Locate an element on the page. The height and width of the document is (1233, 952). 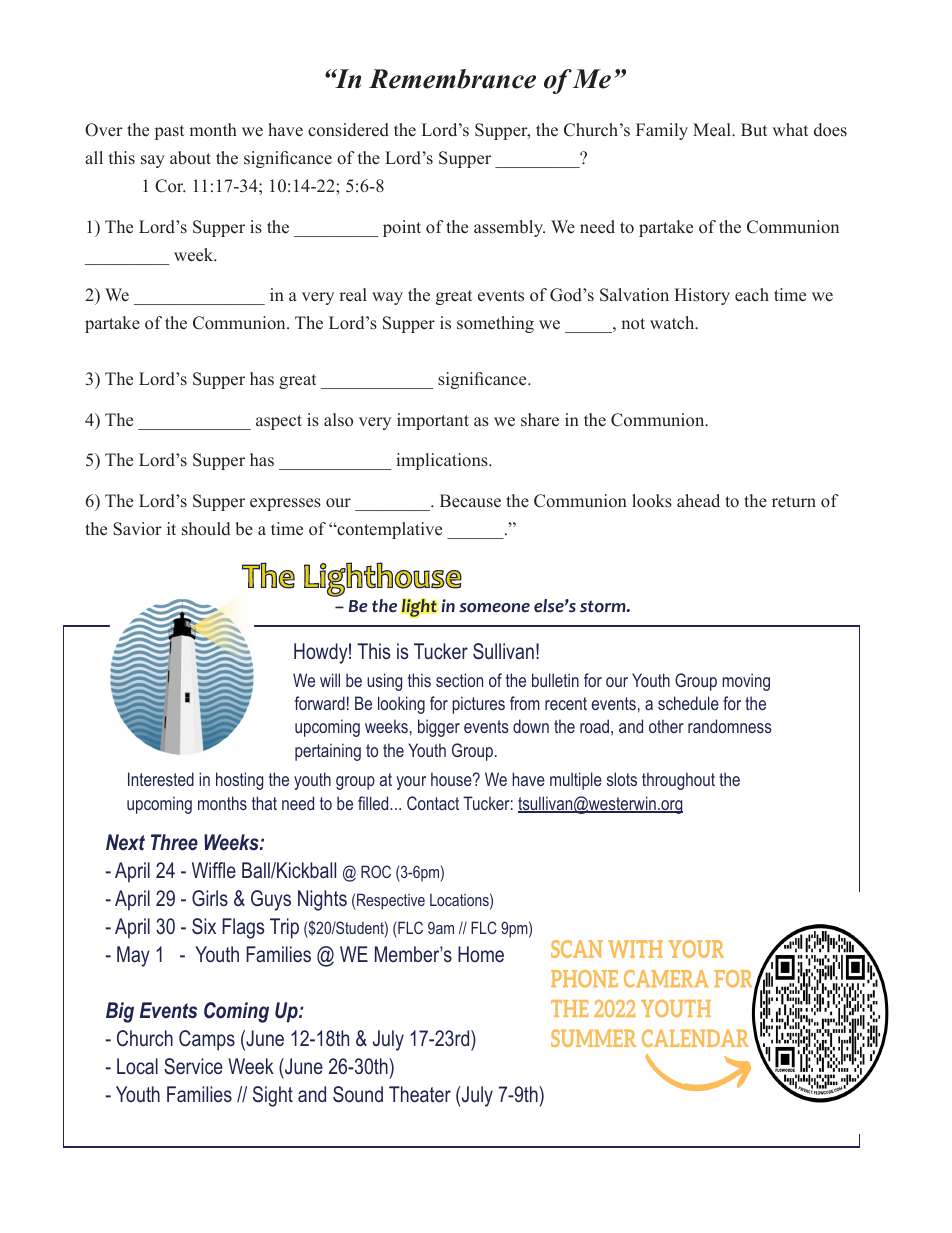
past is located at coordinates (169, 132).
